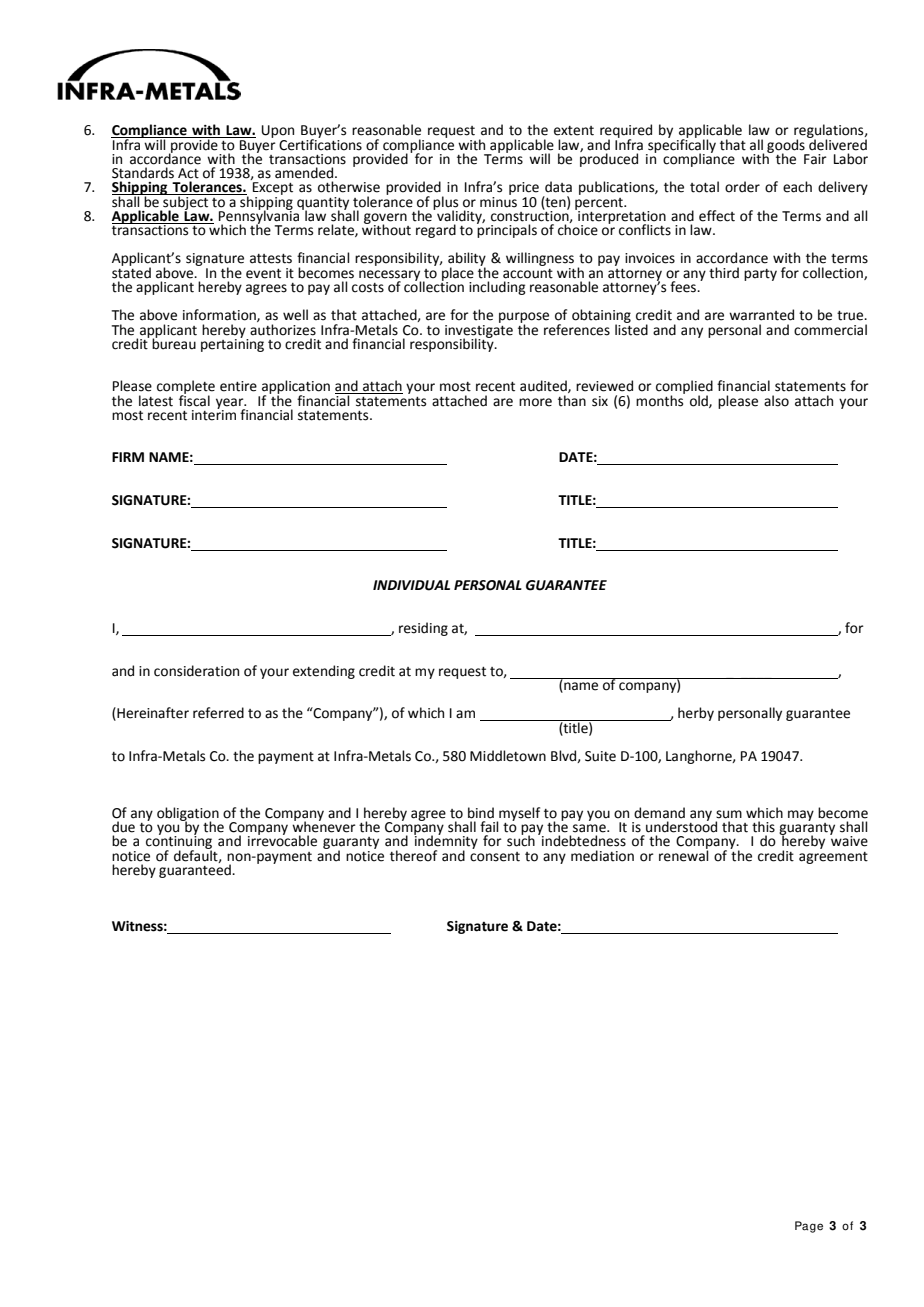  I want to click on FIRM, so click(128, 457).
